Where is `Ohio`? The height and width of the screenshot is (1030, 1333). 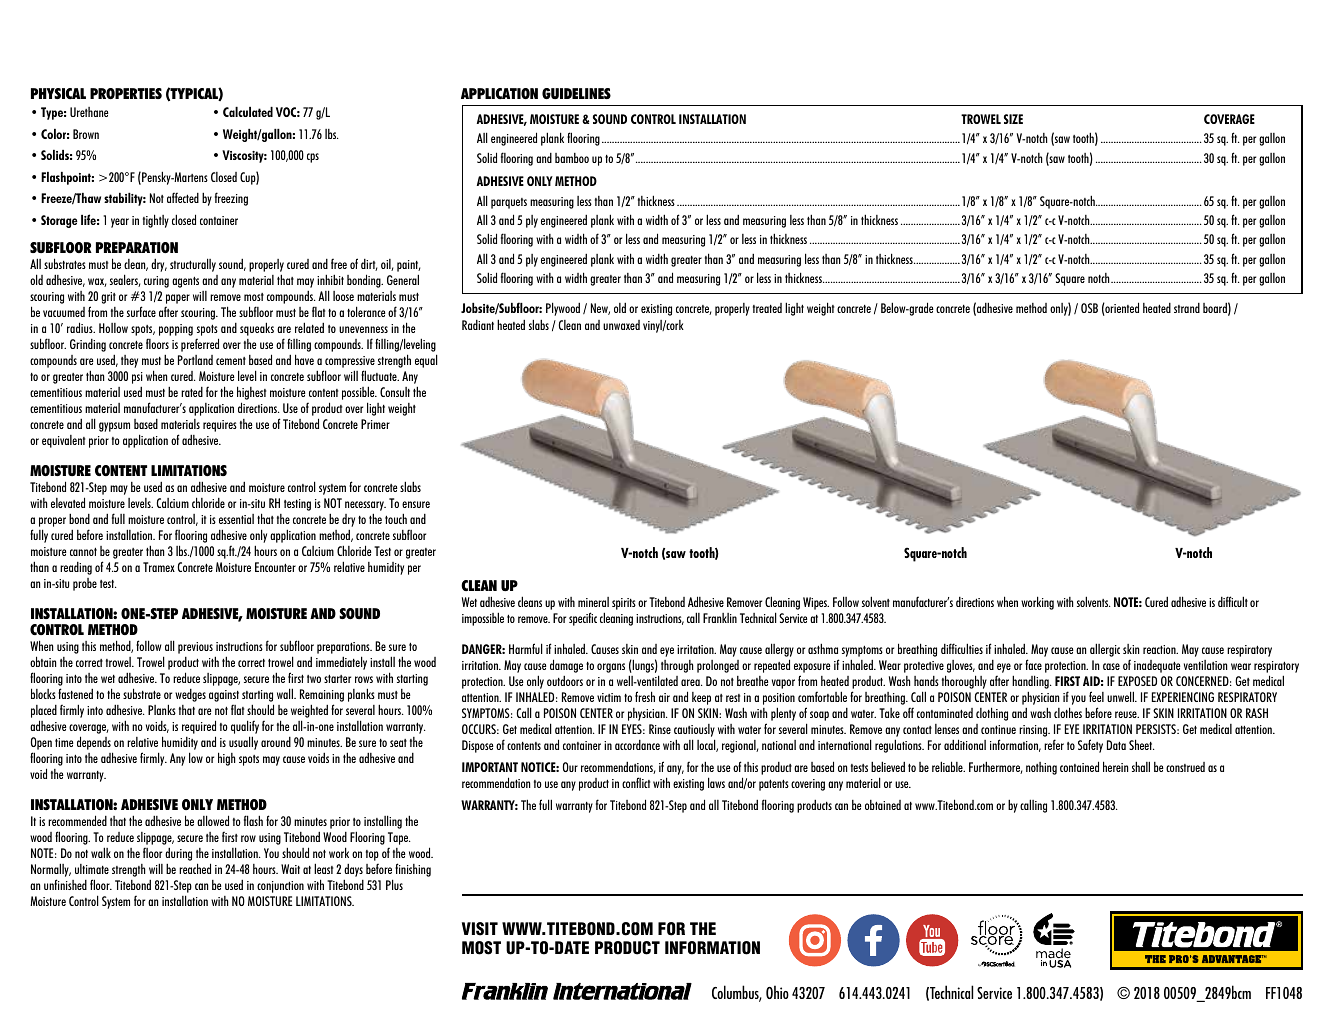 Ohio is located at coordinates (777, 992).
